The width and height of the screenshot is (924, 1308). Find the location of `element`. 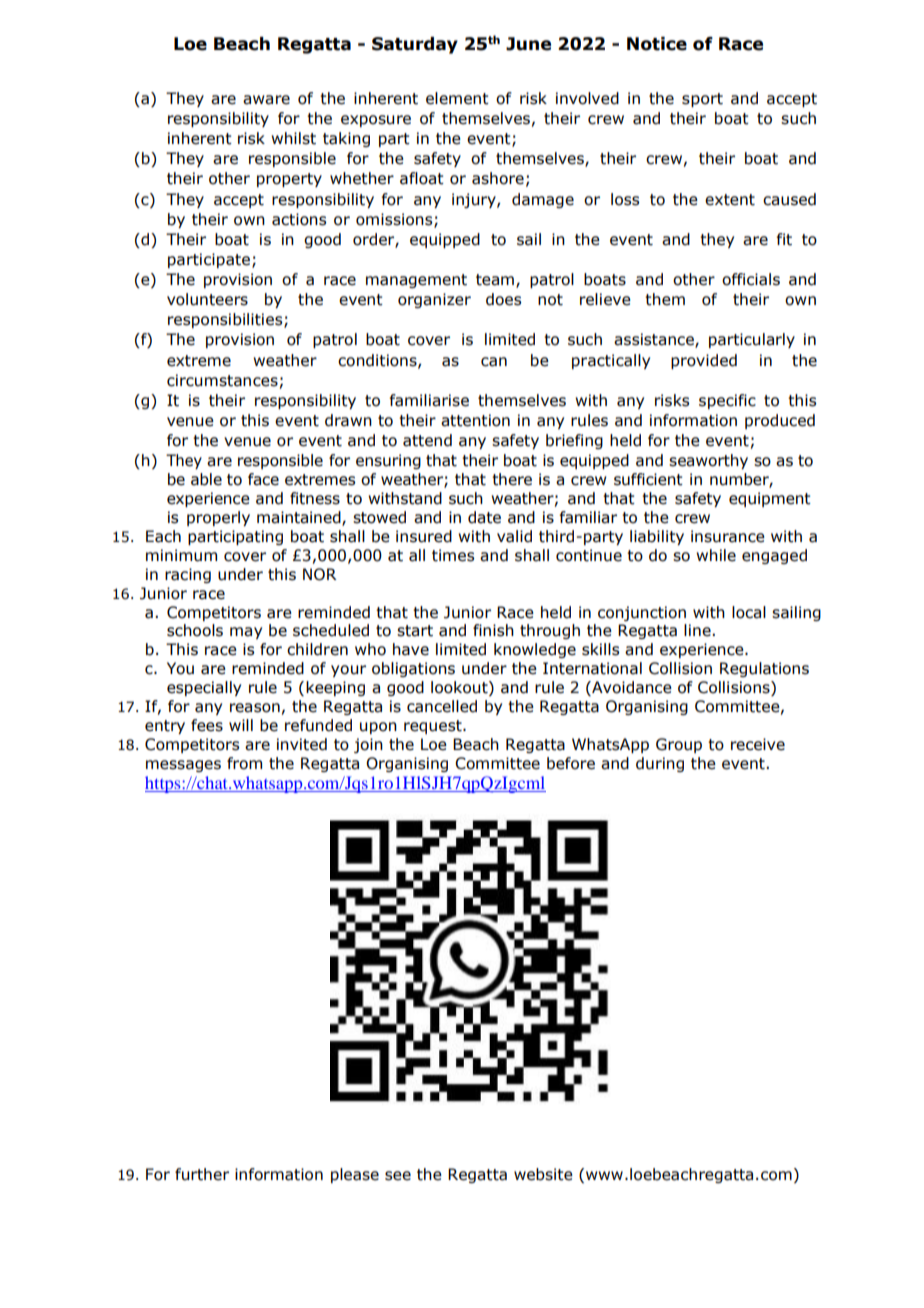

element is located at coordinates (457, 98).
